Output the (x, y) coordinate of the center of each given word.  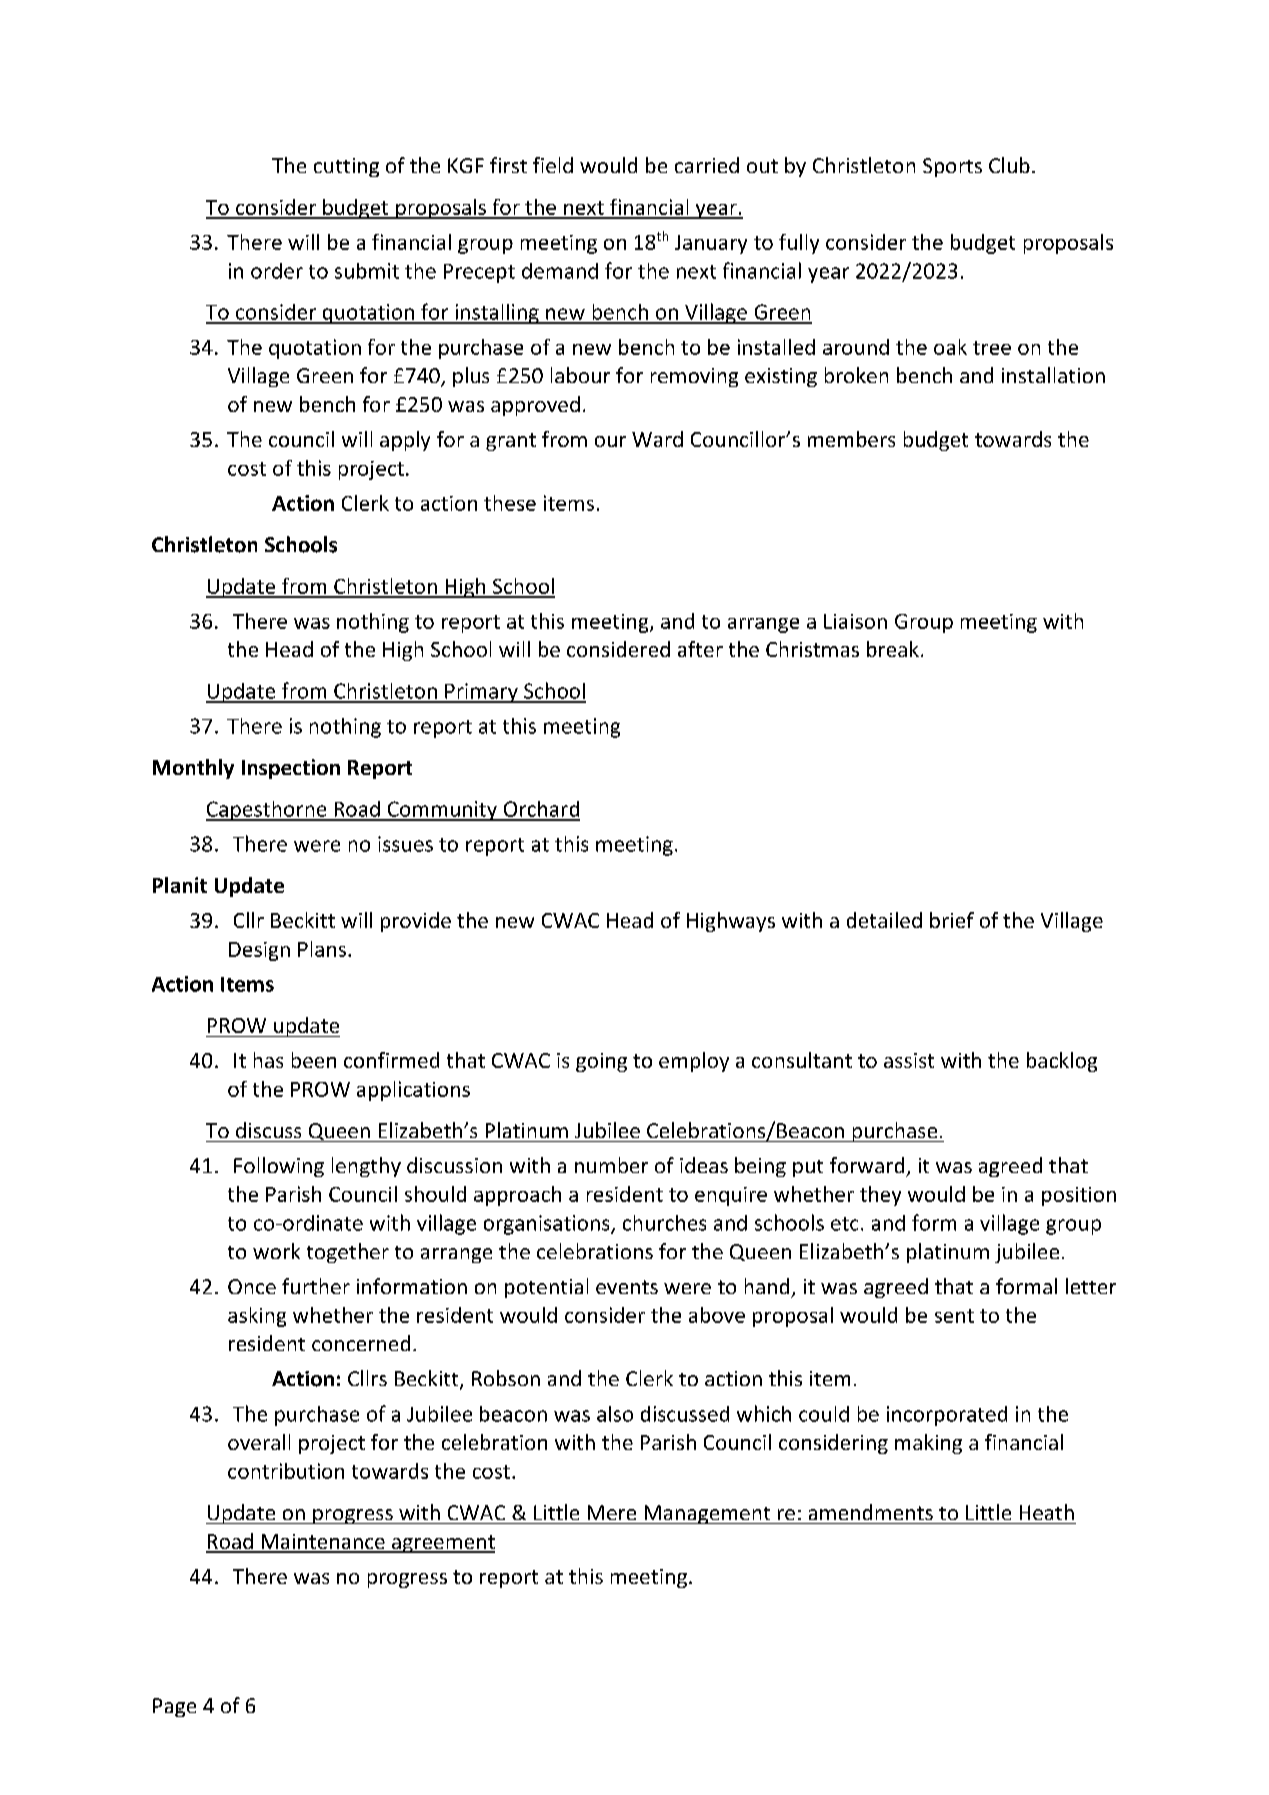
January (711, 244)
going (601, 1062)
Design (259, 951)
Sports (952, 167)
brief (952, 920)
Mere (612, 1512)
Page (174, 1707)
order (277, 271)
